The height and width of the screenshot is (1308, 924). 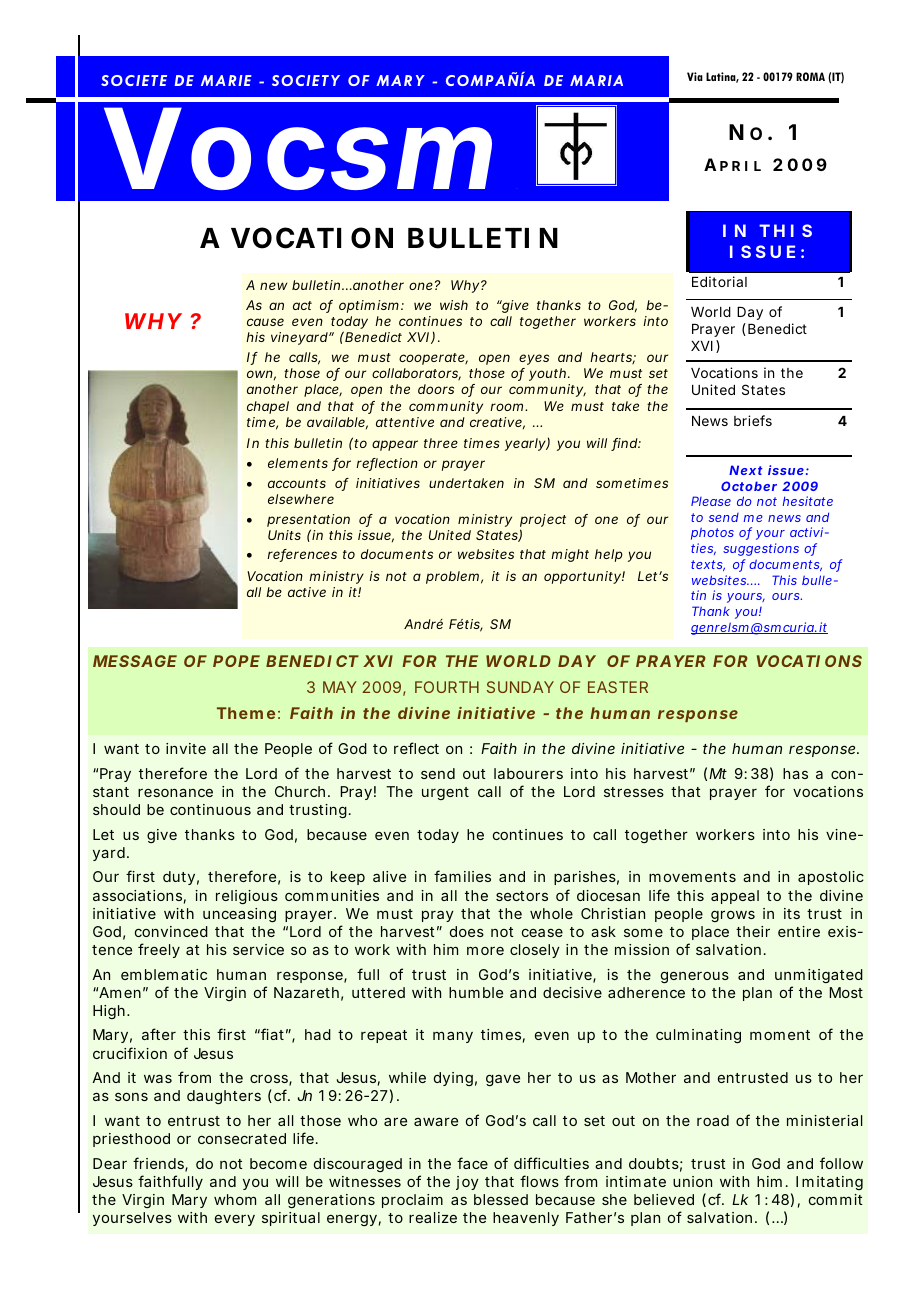 I want to click on whom, so click(x=235, y=1199).
